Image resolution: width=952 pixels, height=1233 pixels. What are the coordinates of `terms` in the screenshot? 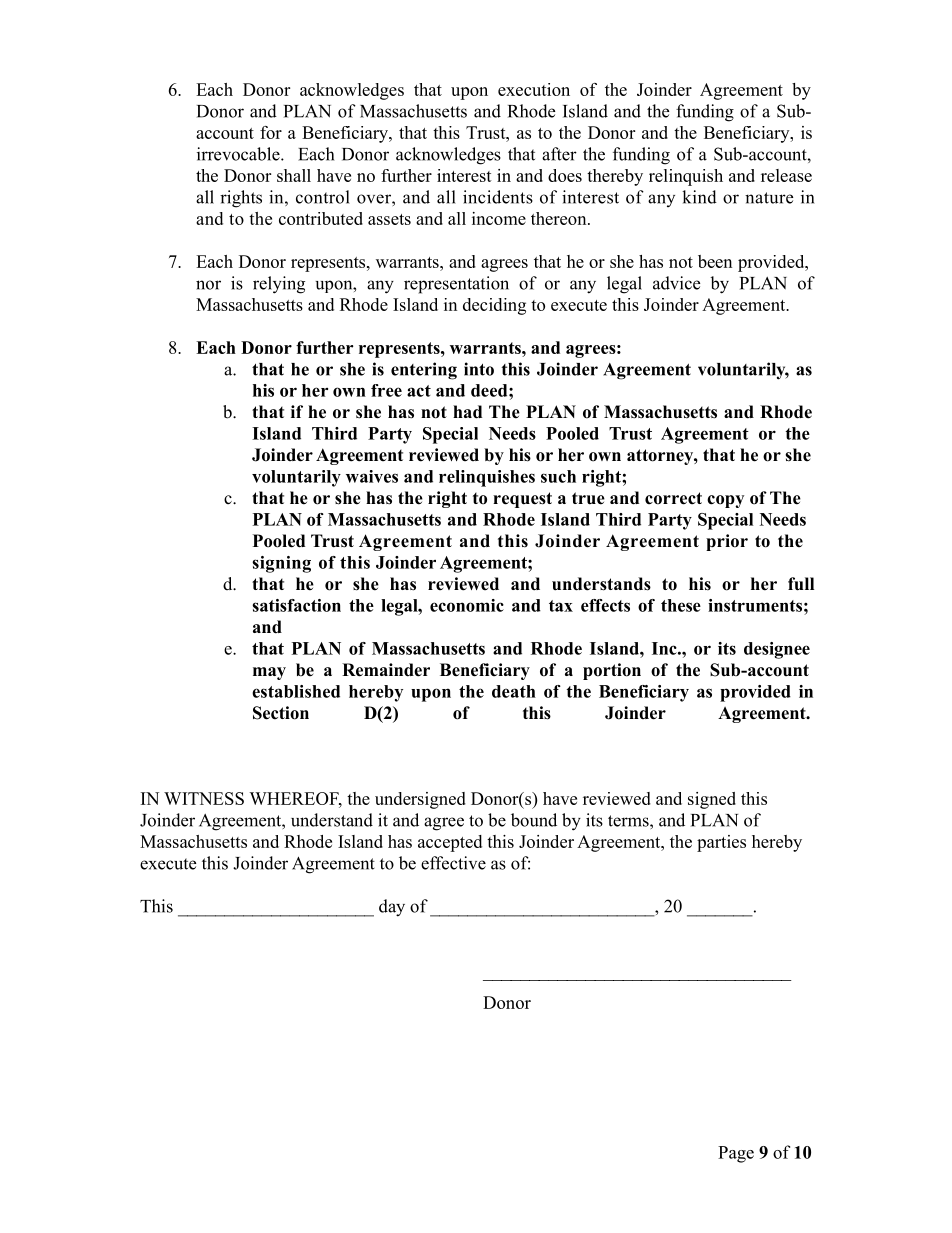 It's located at (629, 821).
